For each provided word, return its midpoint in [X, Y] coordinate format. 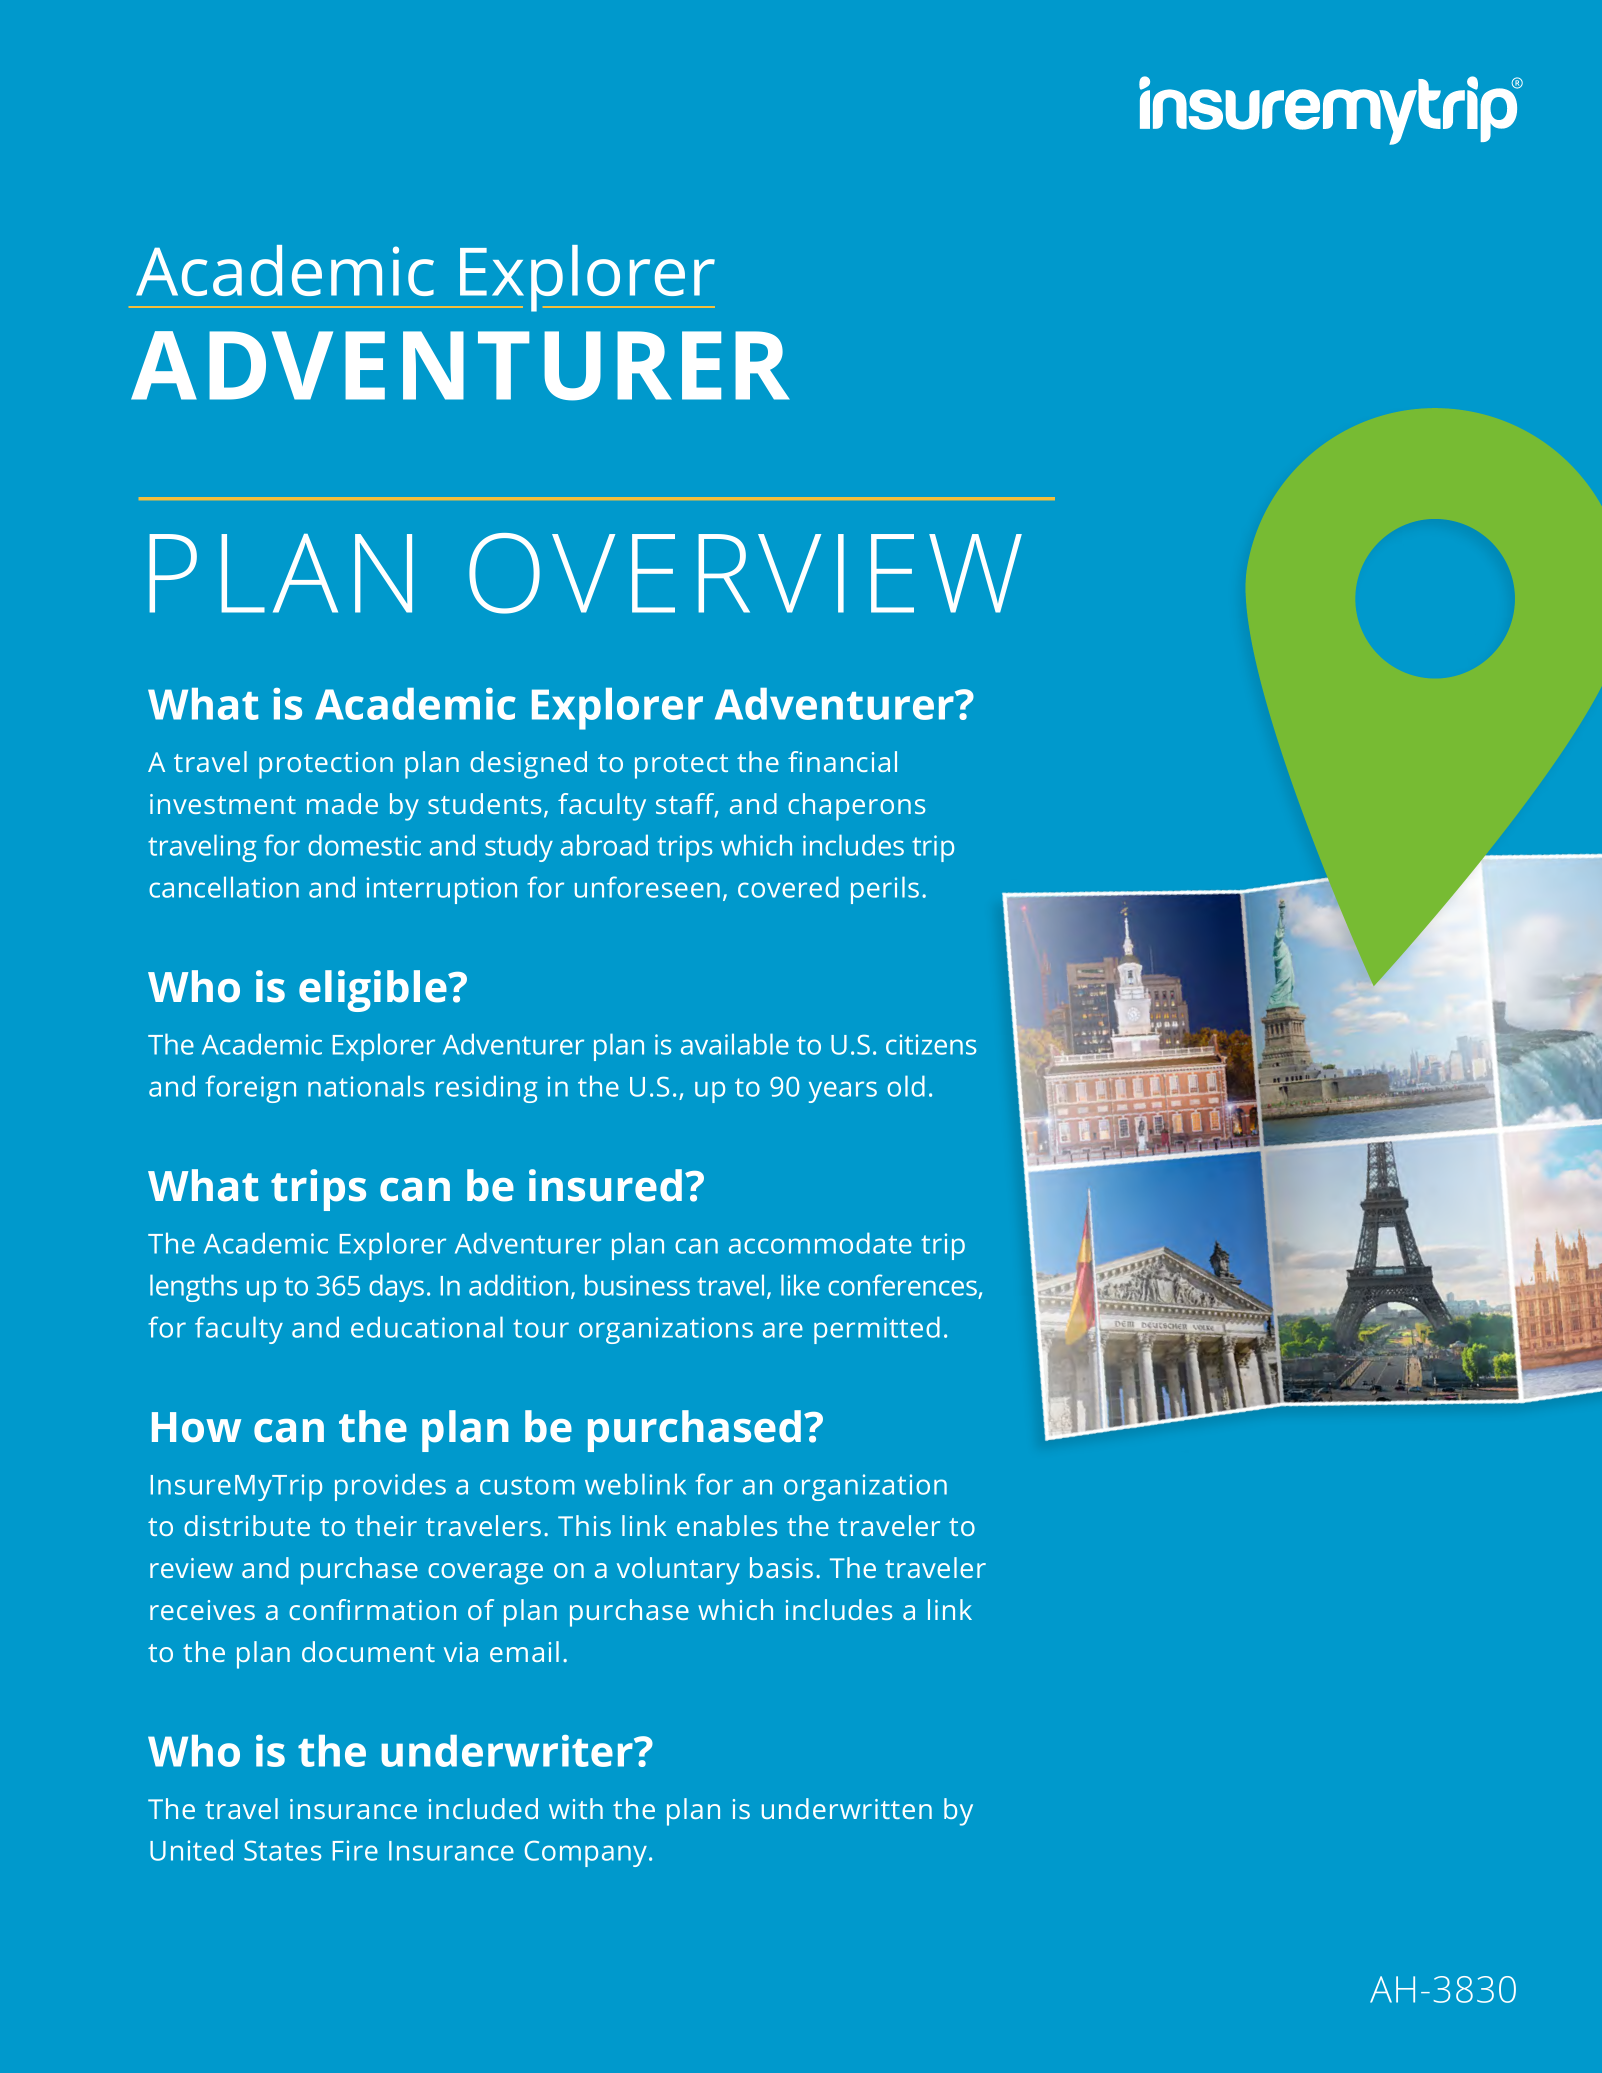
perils [885, 890]
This [584, 1525]
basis [781, 1567]
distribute [247, 1525]
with [576, 1808]
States [282, 1850]
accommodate [820, 1243]
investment [223, 804]
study [519, 848]
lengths [193, 1288]
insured [605, 1185]
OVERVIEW [745, 573]
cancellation [224, 887]
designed [528, 765]
